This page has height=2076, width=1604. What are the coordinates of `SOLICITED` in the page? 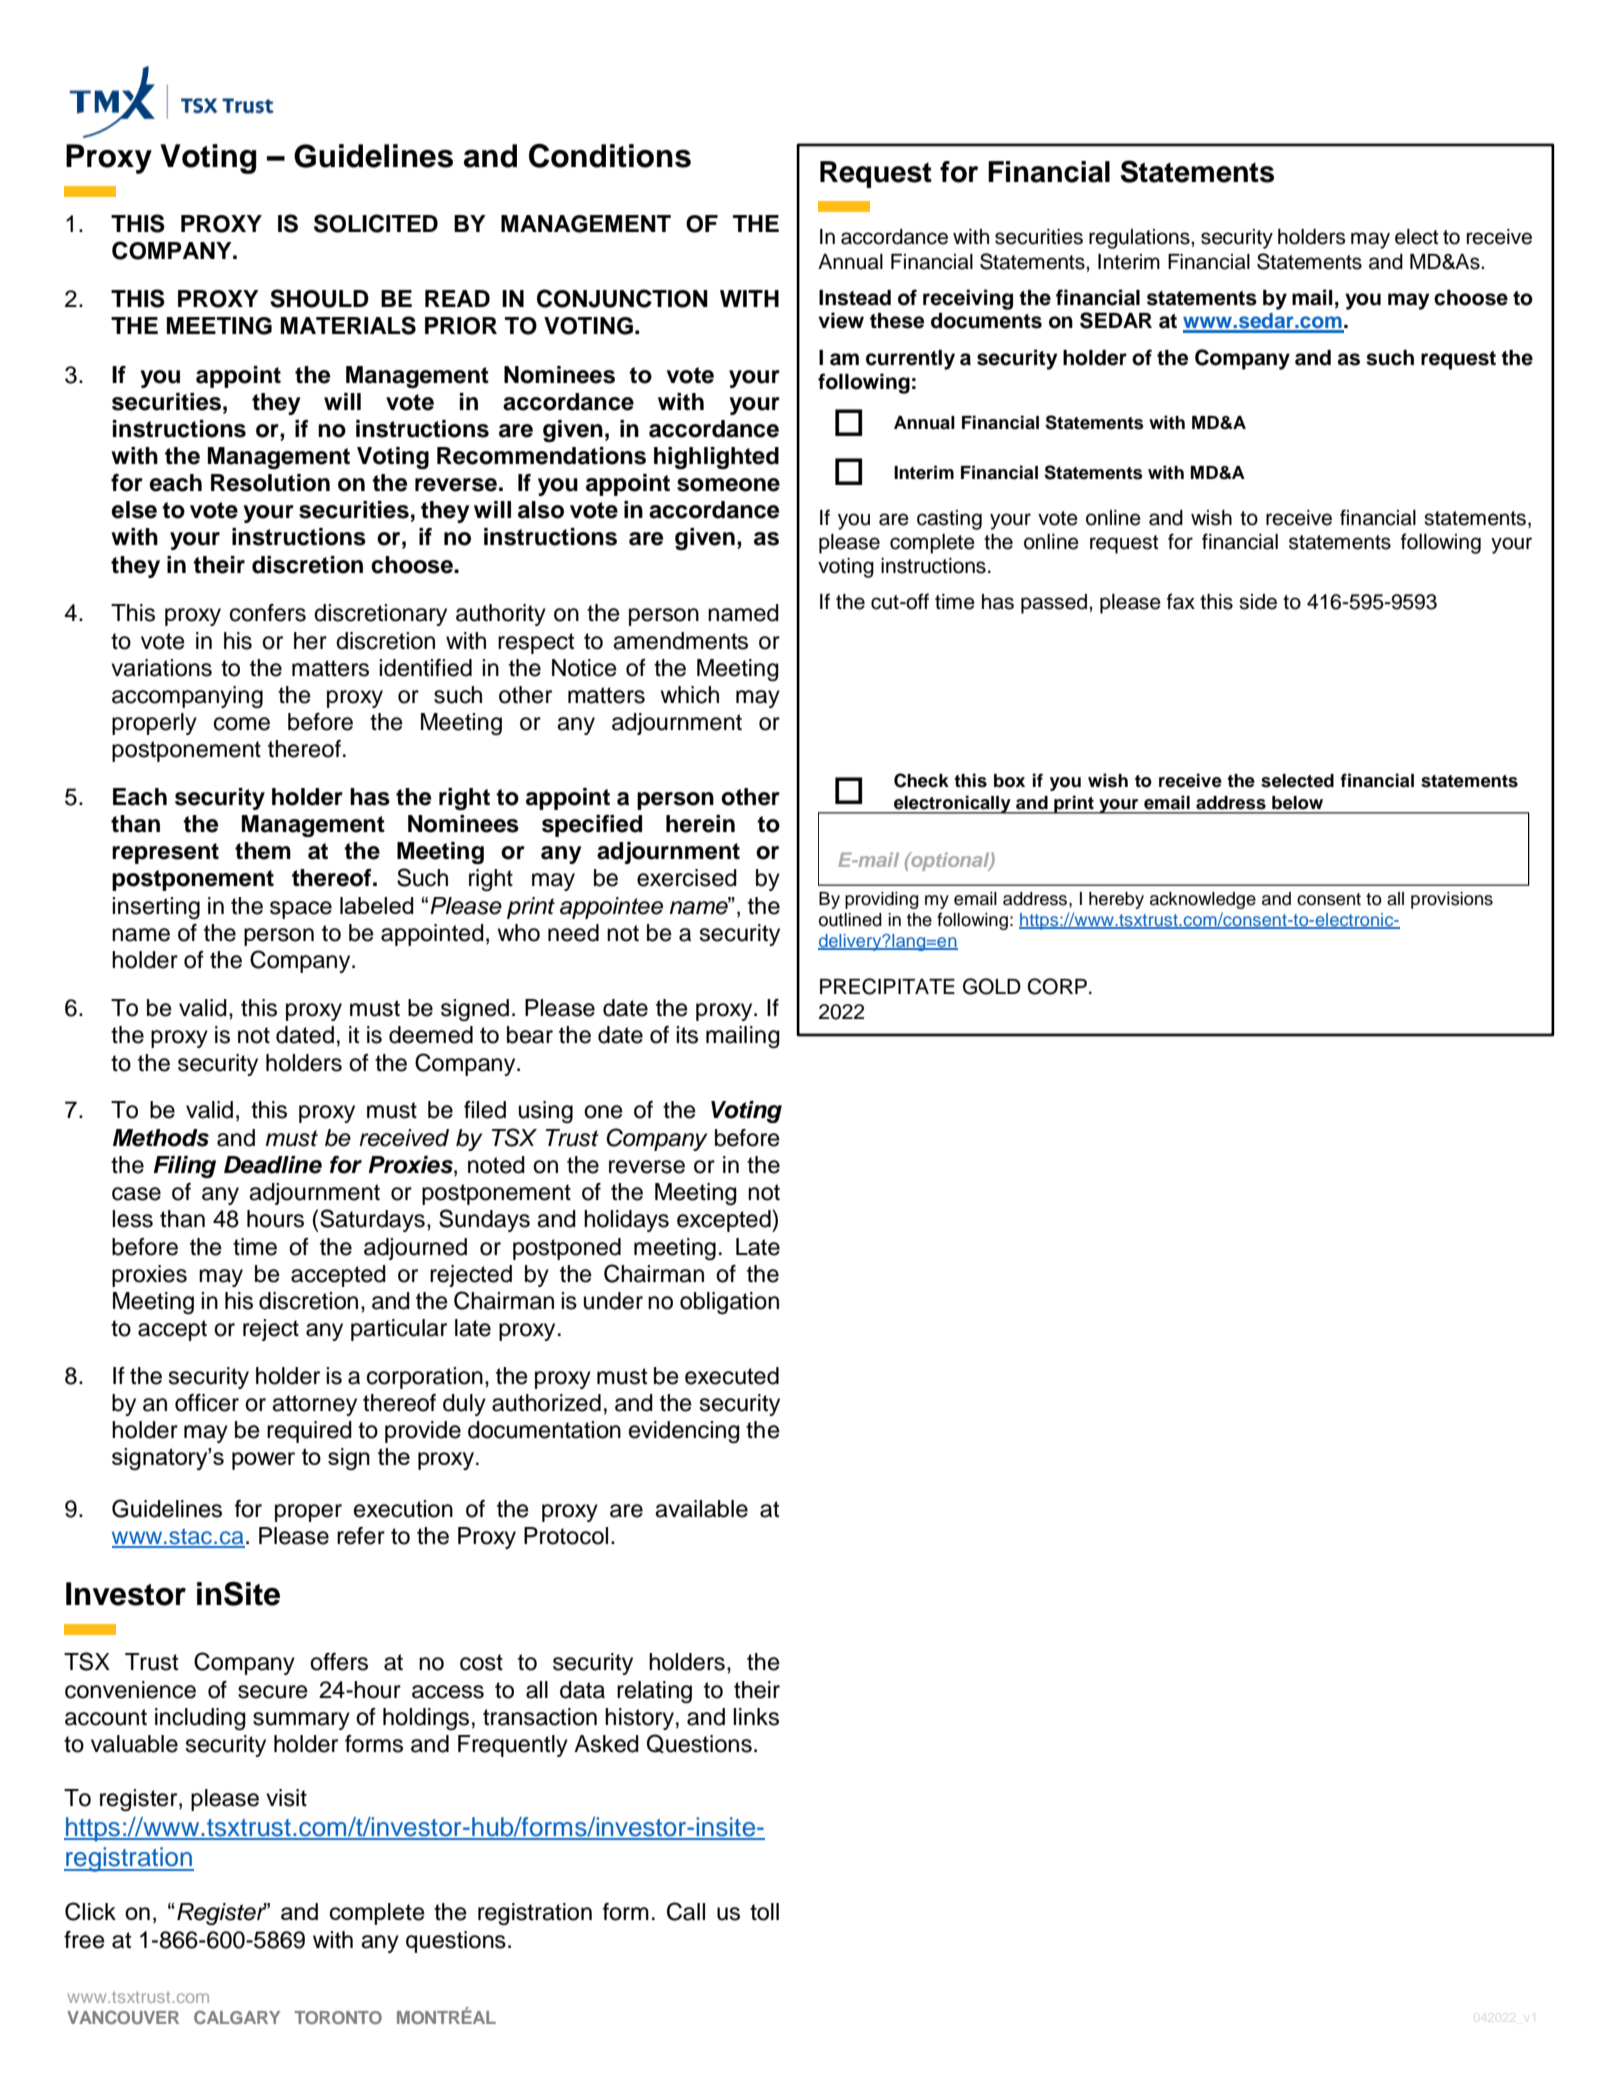 It's located at (376, 223).
